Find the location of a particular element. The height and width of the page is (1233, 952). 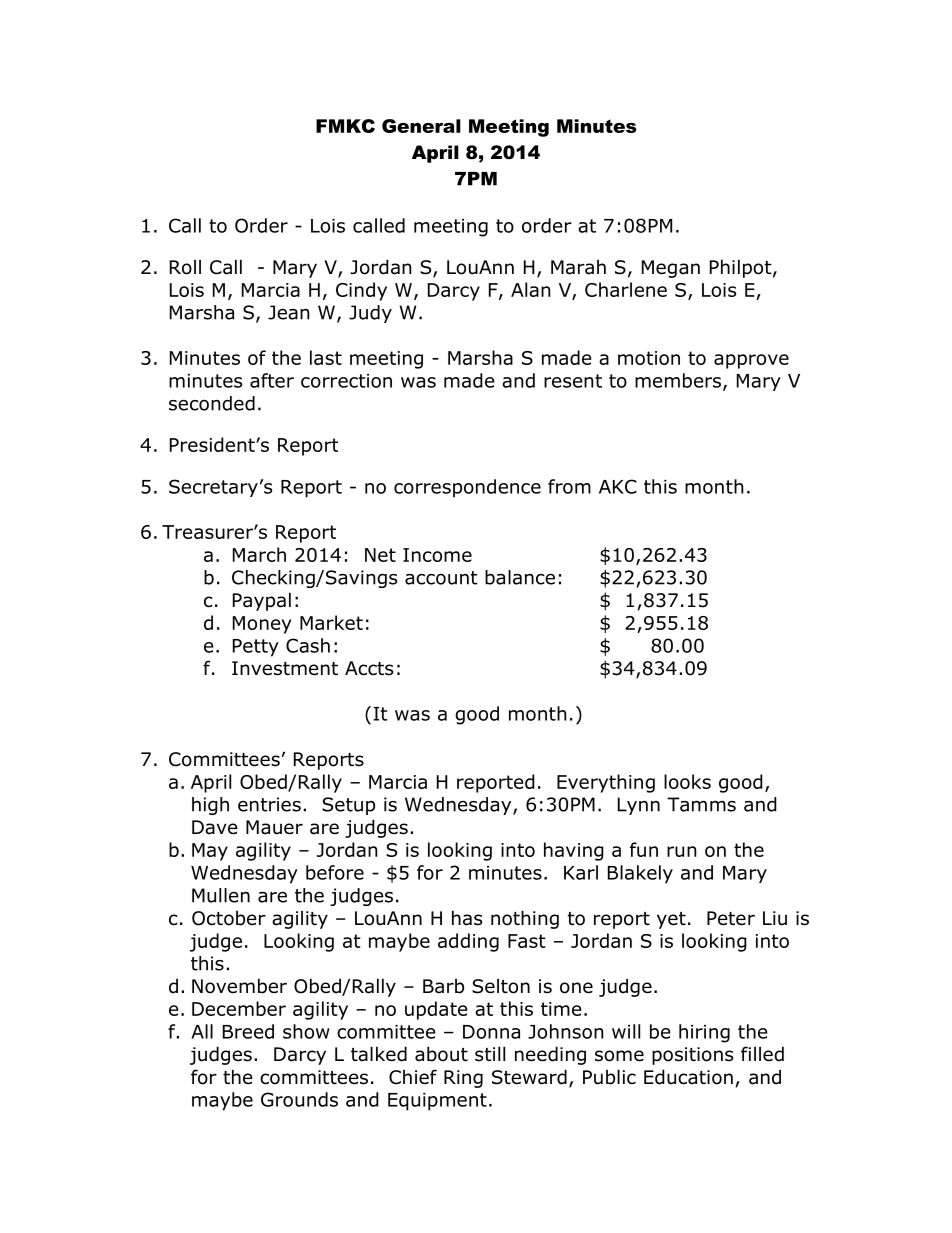

entries is located at coordinates (269, 804).
